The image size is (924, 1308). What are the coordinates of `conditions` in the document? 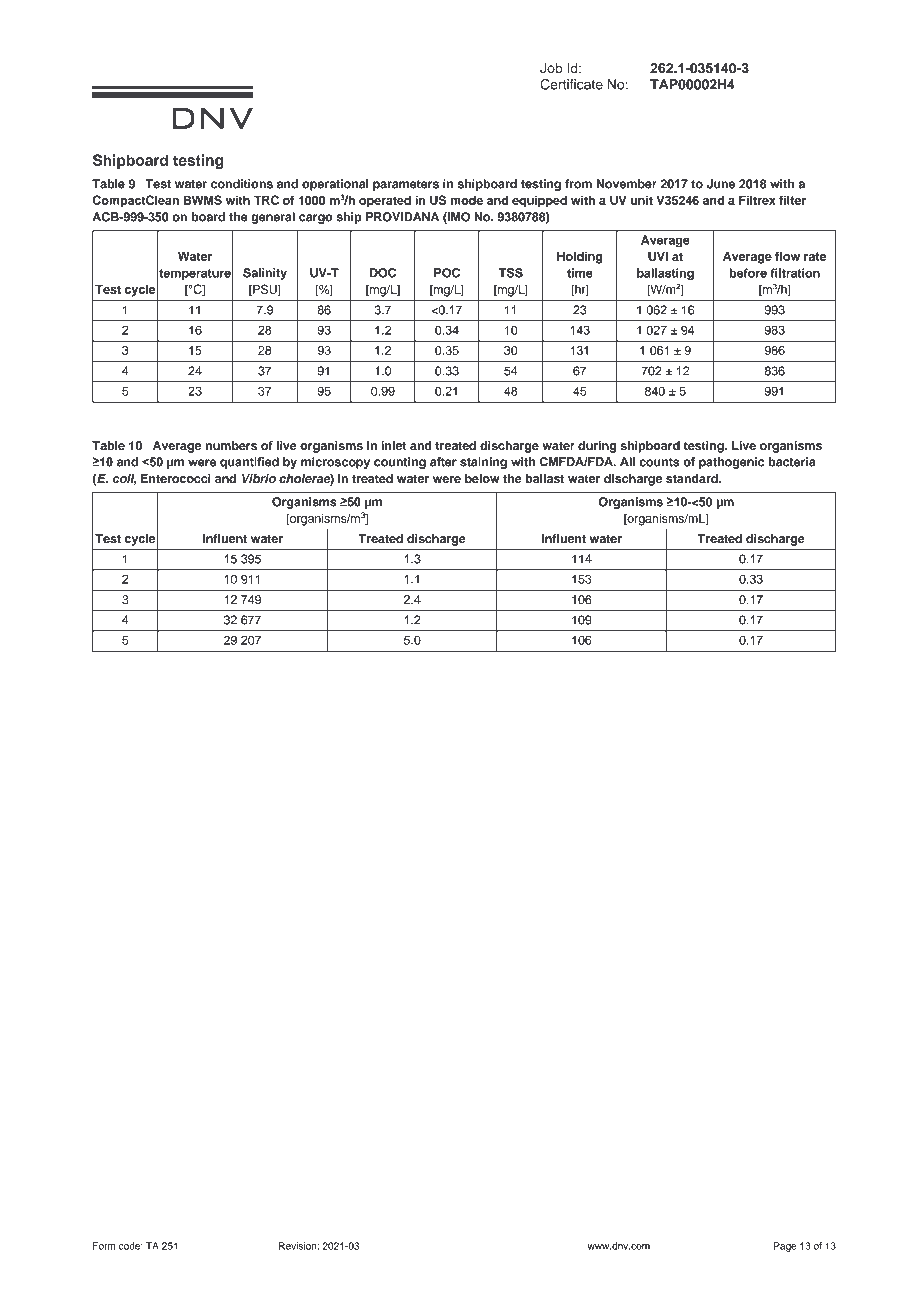 It's located at (242, 184).
